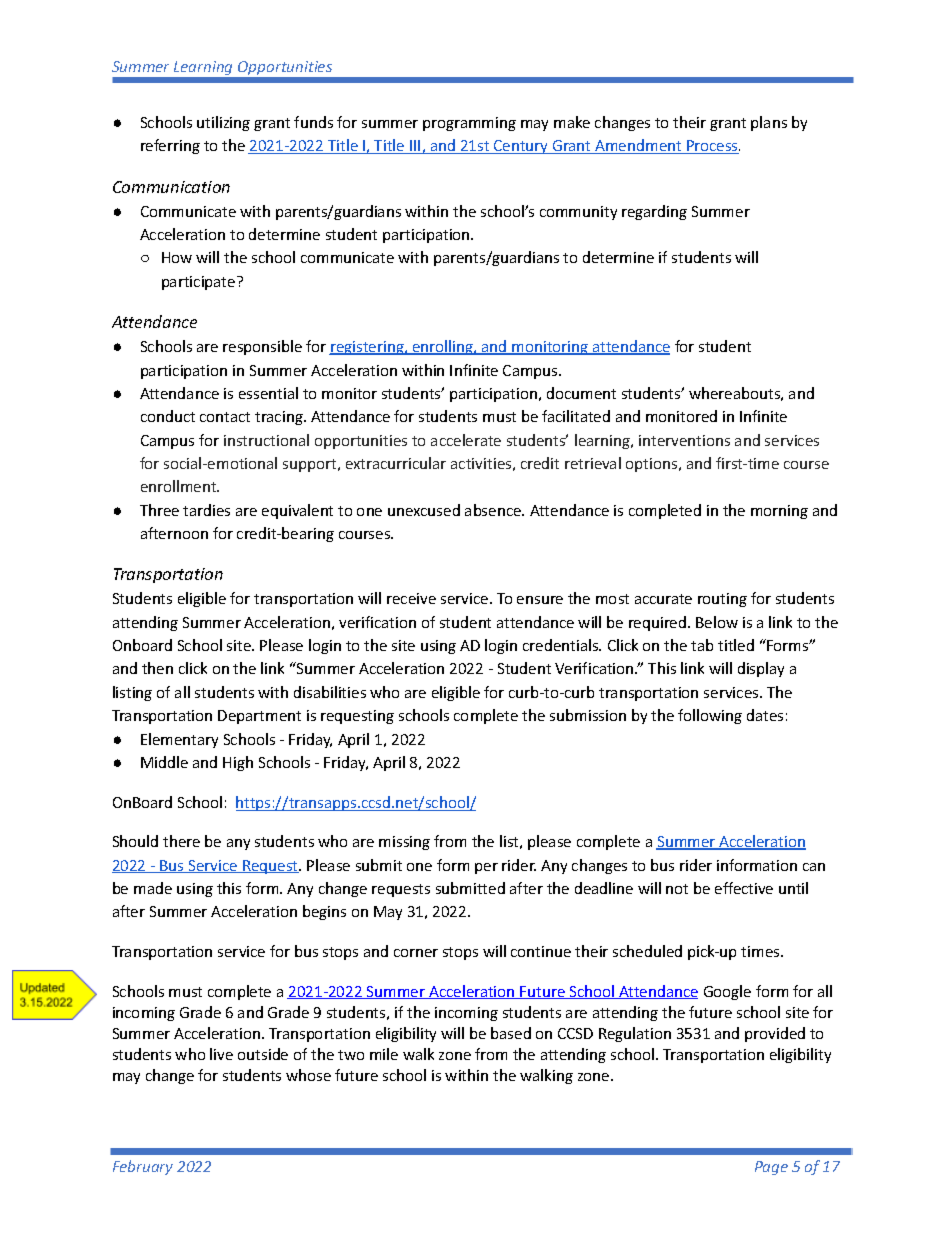 This screenshot has width=952, height=1233. I want to click on then, so click(157, 668).
